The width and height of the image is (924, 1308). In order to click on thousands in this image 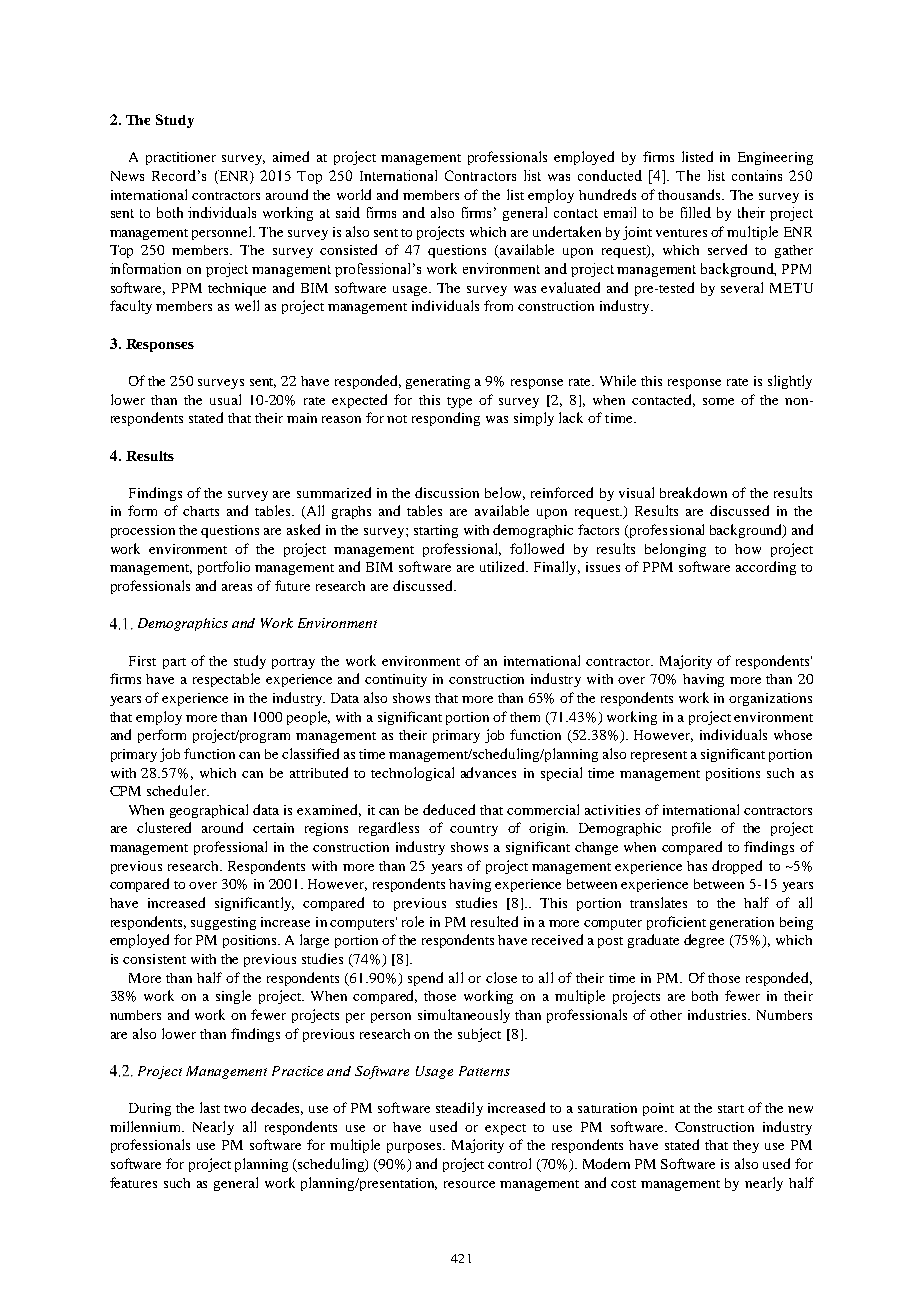, I will do `click(689, 194)`.
